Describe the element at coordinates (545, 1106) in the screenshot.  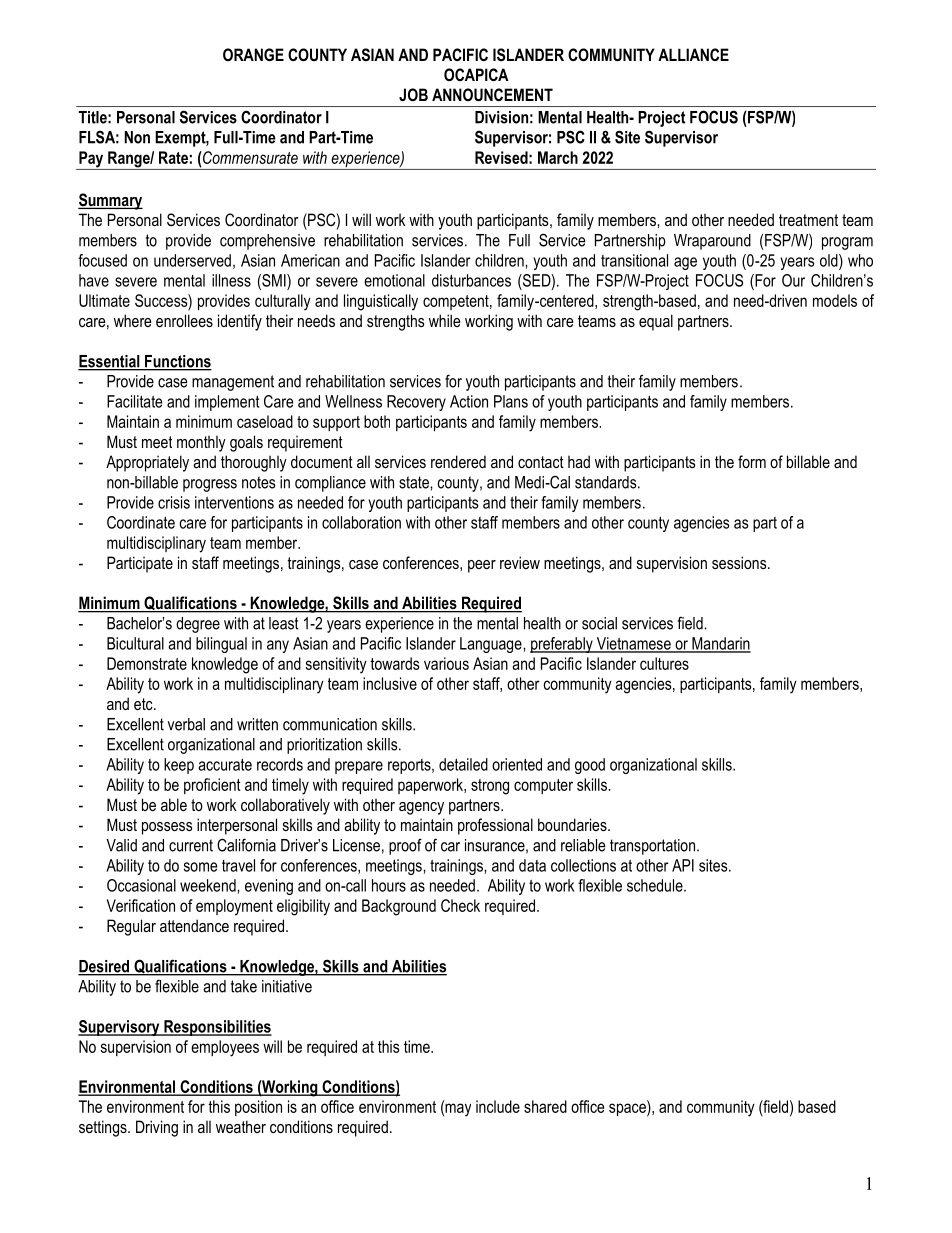
I see `shared` at that location.
